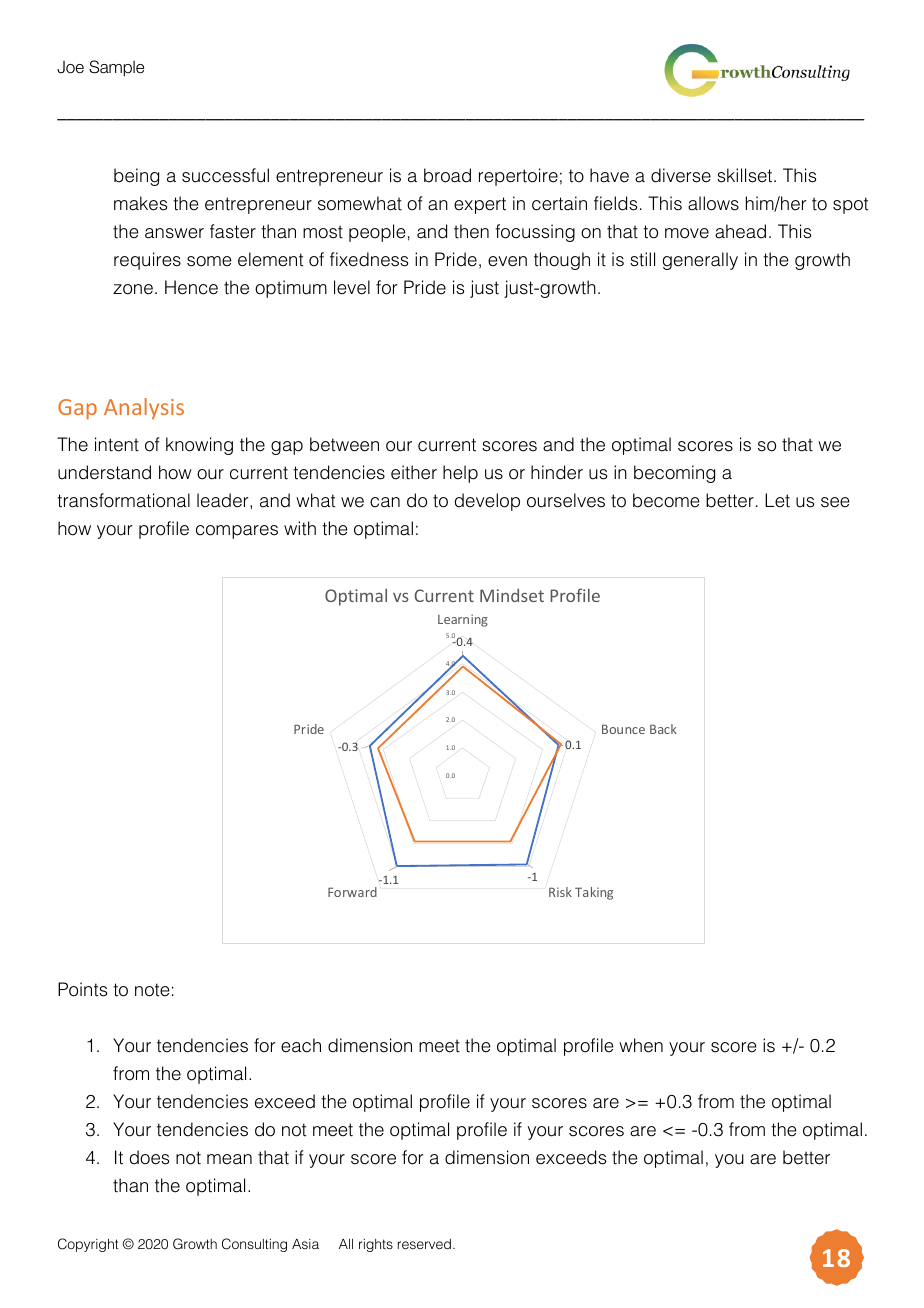 The width and height of the screenshot is (924, 1308). What do you see at coordinates (663, 729) in the screenshot?
I see `Back` at bounding box center [663, 729].
